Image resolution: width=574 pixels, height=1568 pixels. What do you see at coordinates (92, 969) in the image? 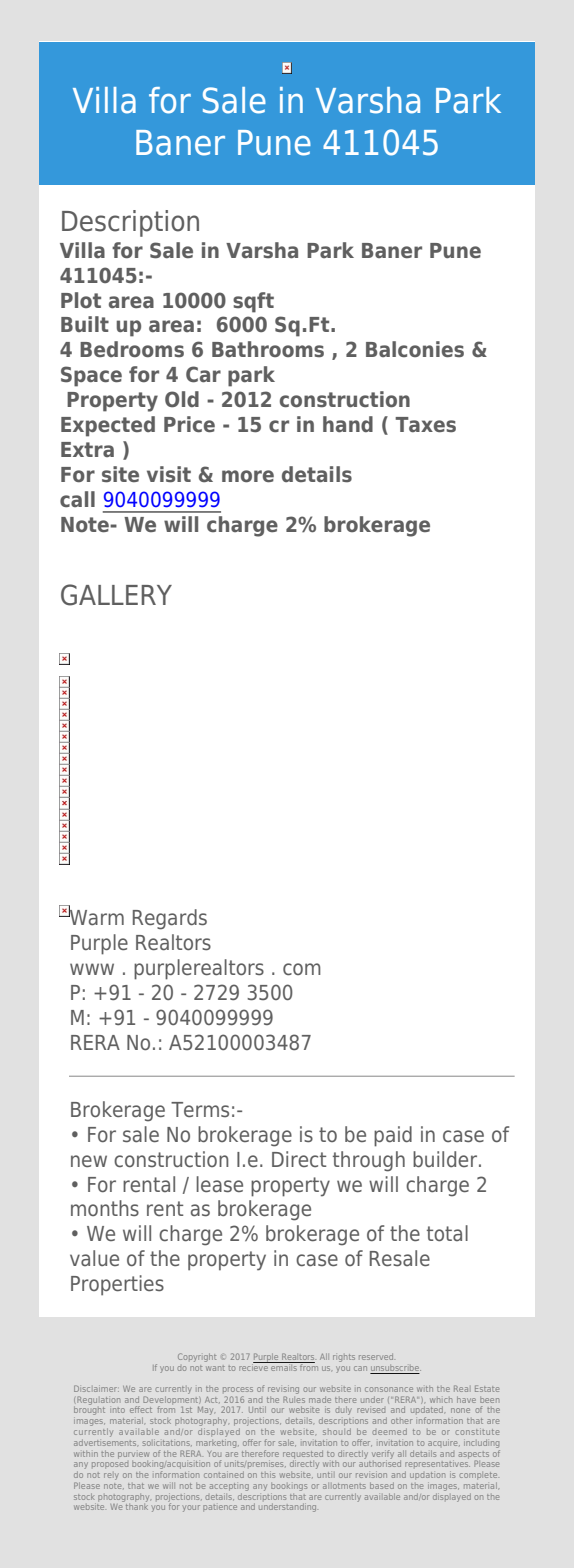
I see `www` at bounding box center [92, 969].
